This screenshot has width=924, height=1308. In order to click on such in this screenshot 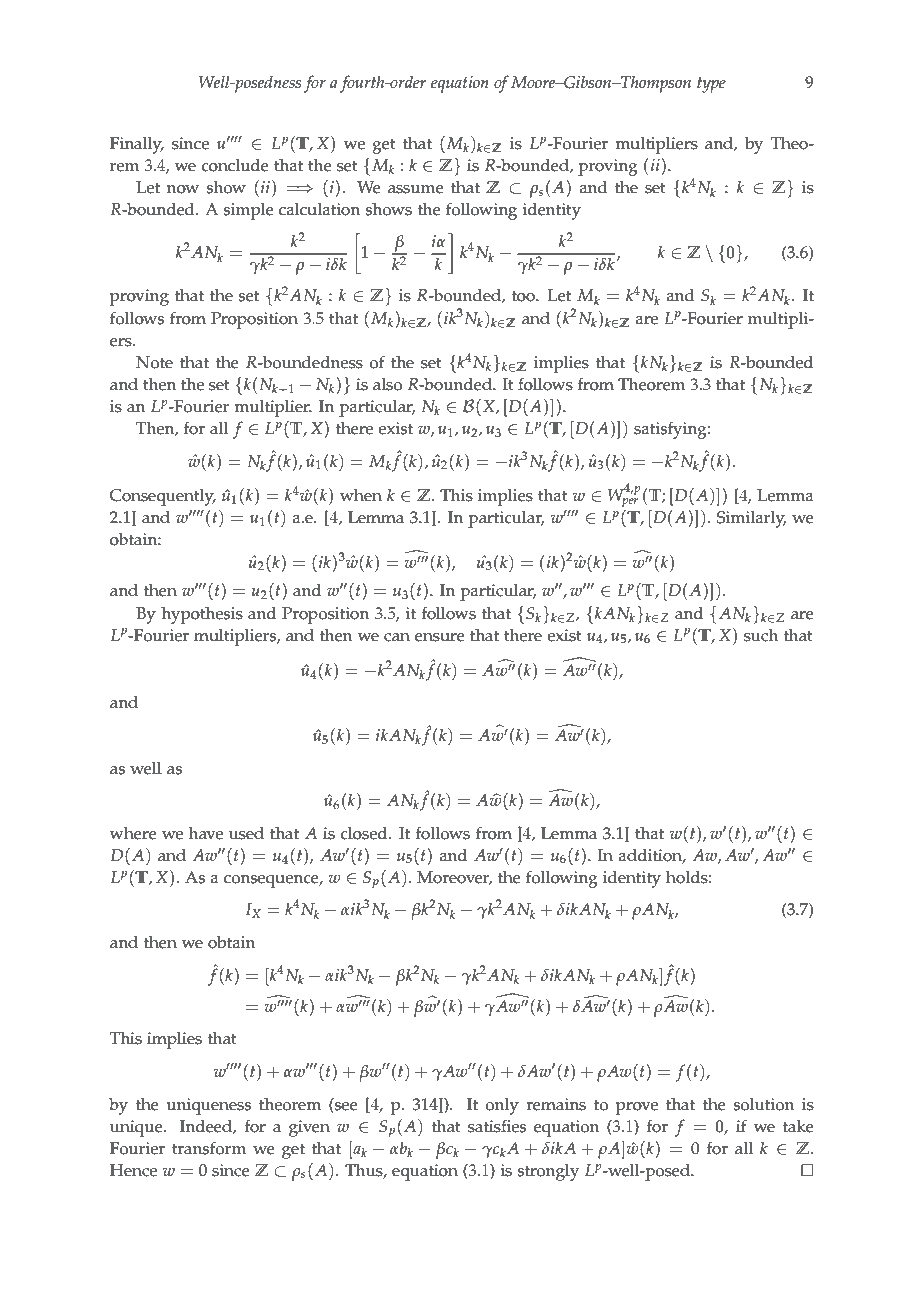, I will do `click(761, 635)`.
